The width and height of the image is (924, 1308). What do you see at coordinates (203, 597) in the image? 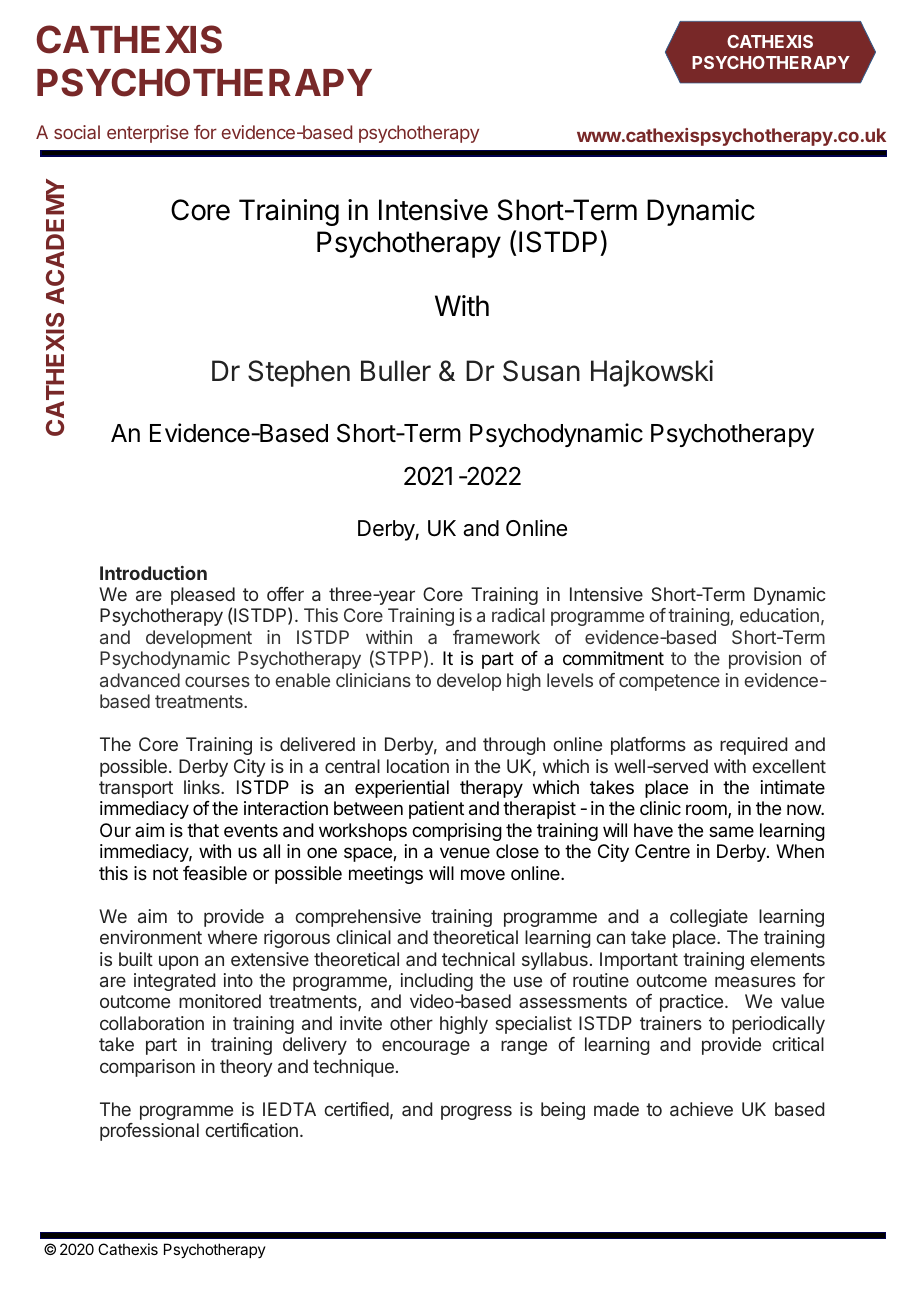
I see `pleased` at bounding box center [203, 597].
